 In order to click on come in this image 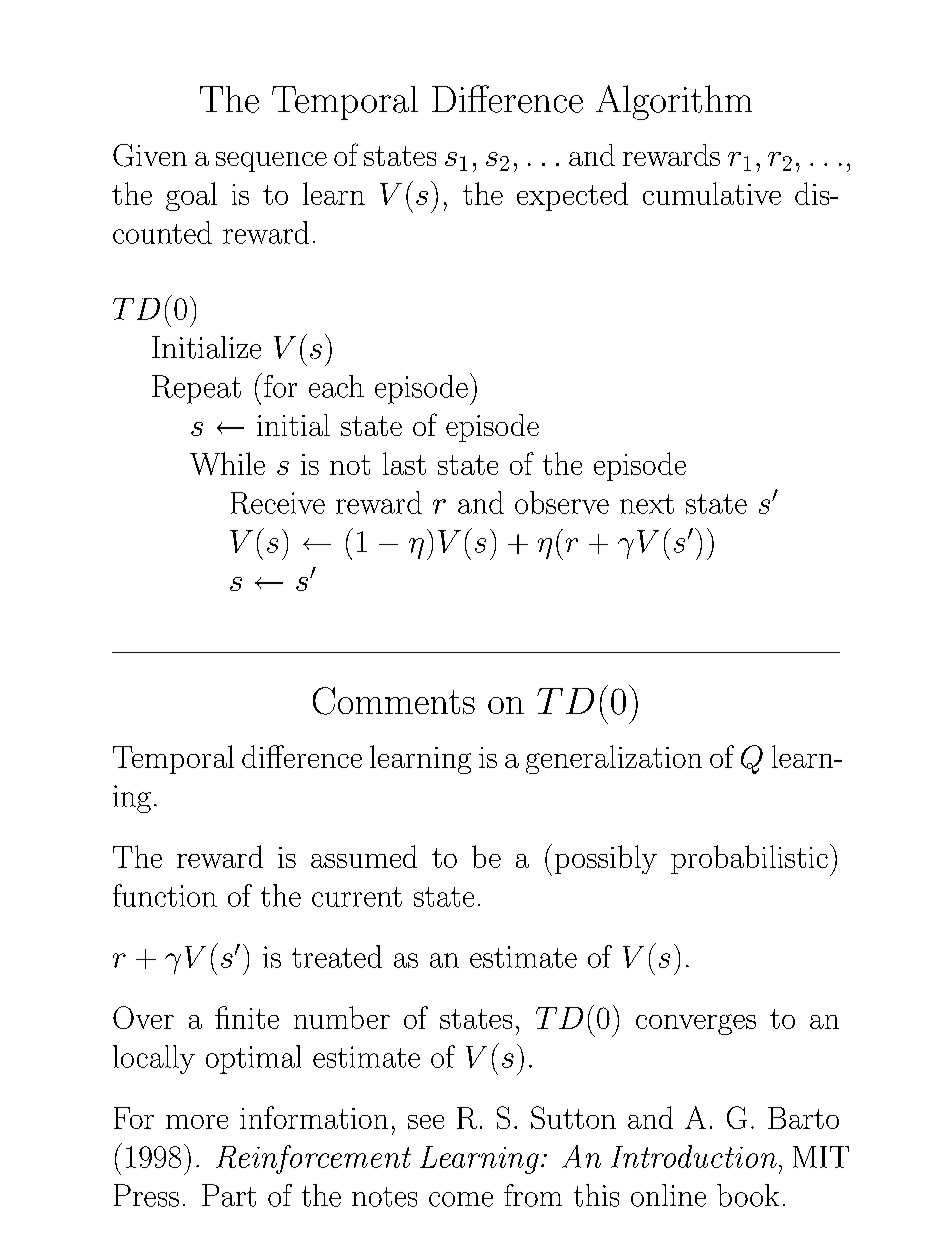, I will do `click(461, 1199)`.
